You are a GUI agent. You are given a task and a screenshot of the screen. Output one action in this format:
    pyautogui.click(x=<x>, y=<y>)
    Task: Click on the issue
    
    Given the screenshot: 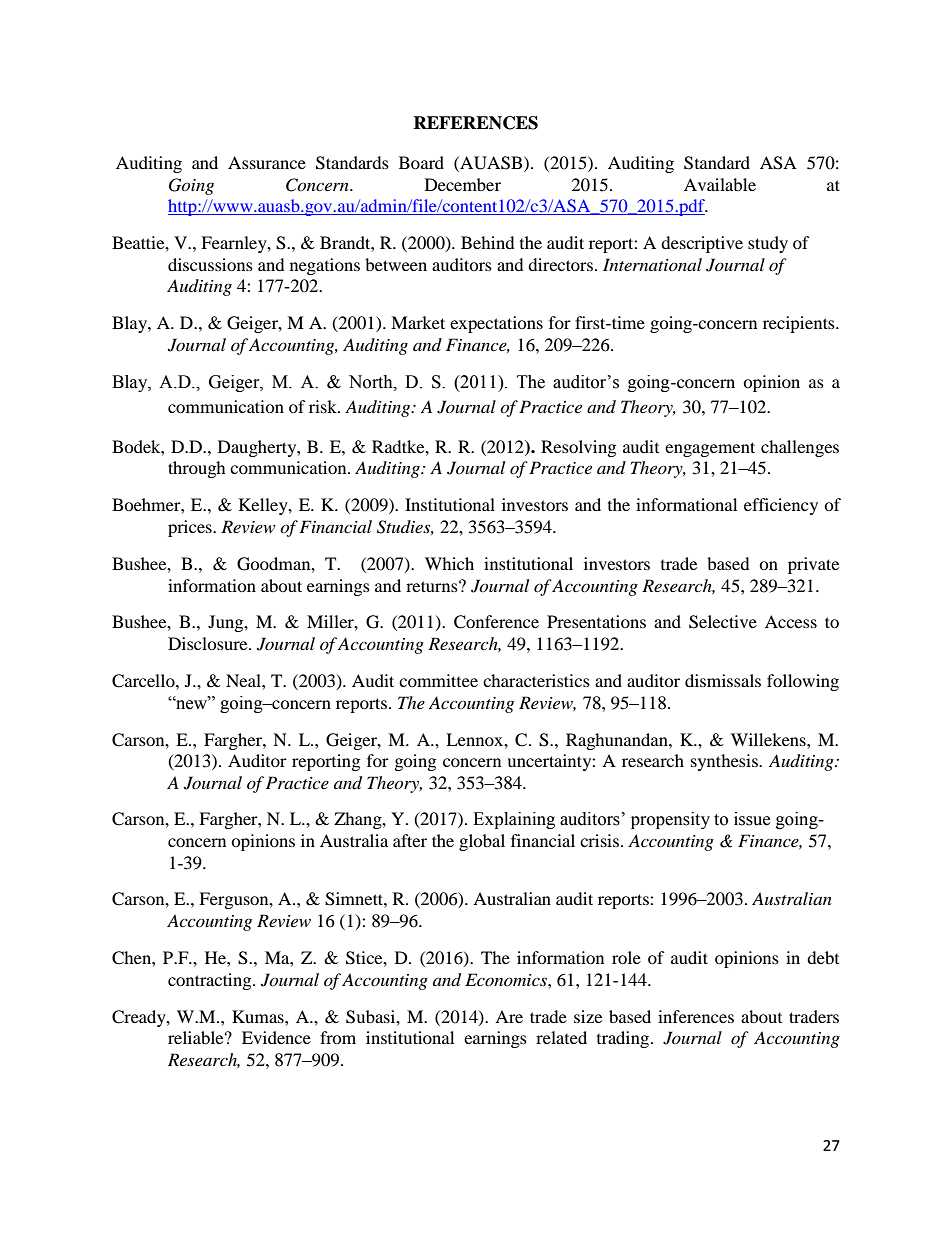 What is the action you would take?
    pyautogui.click(x=752, y=819)
